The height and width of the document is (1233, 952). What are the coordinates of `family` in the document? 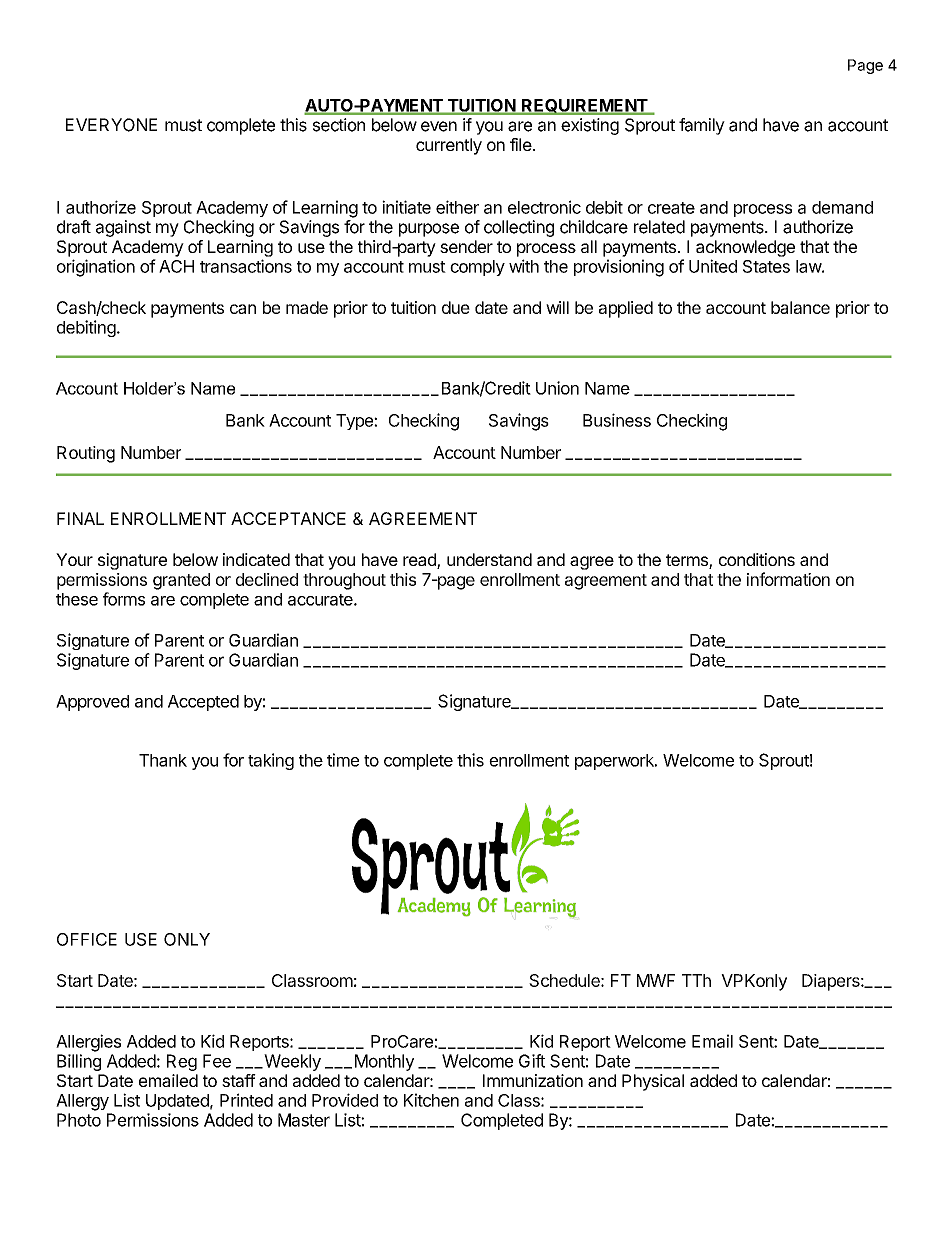 It's located at (702, 126).
